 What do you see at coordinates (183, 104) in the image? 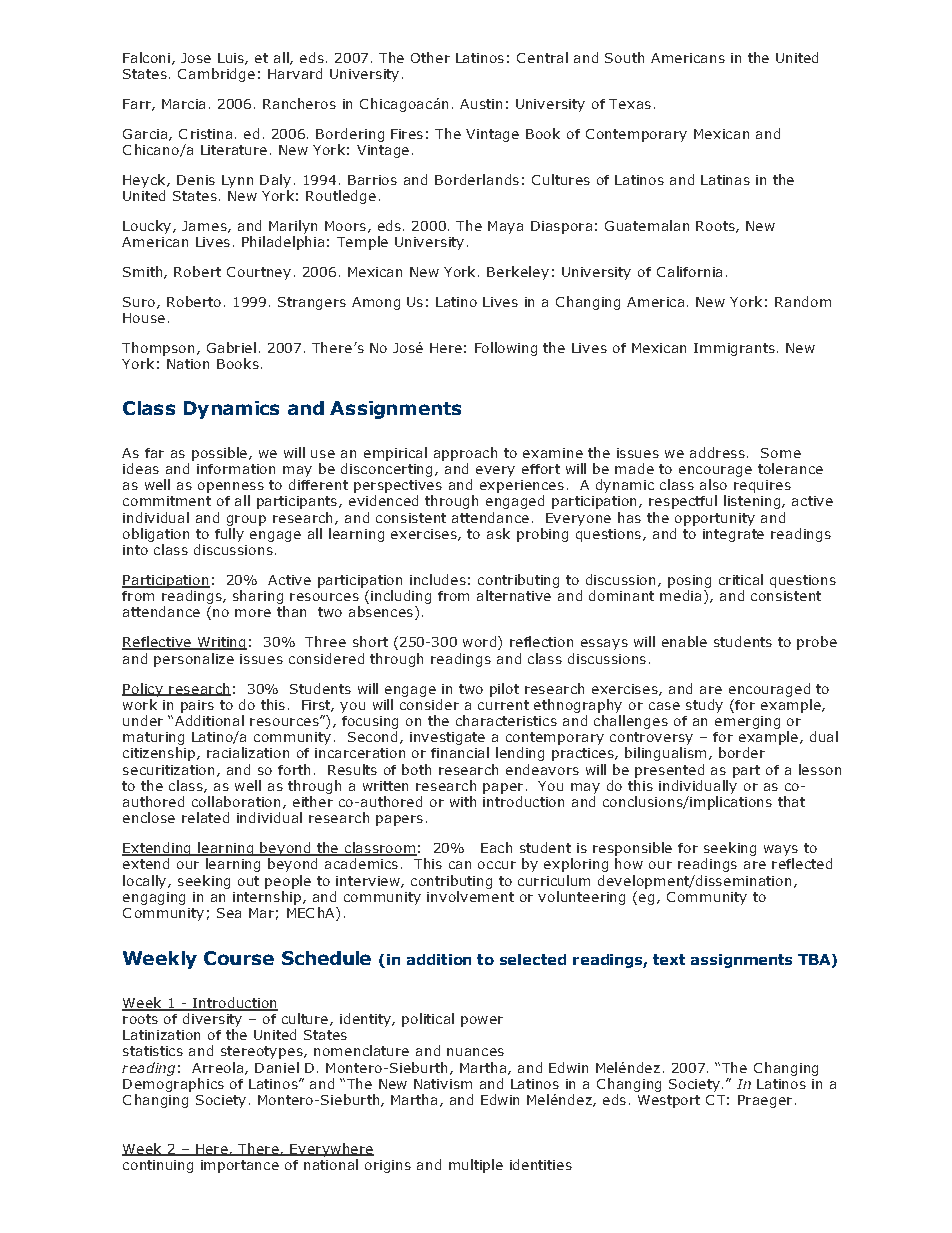
I see `Marcia` at bounding box center [183, 104].
